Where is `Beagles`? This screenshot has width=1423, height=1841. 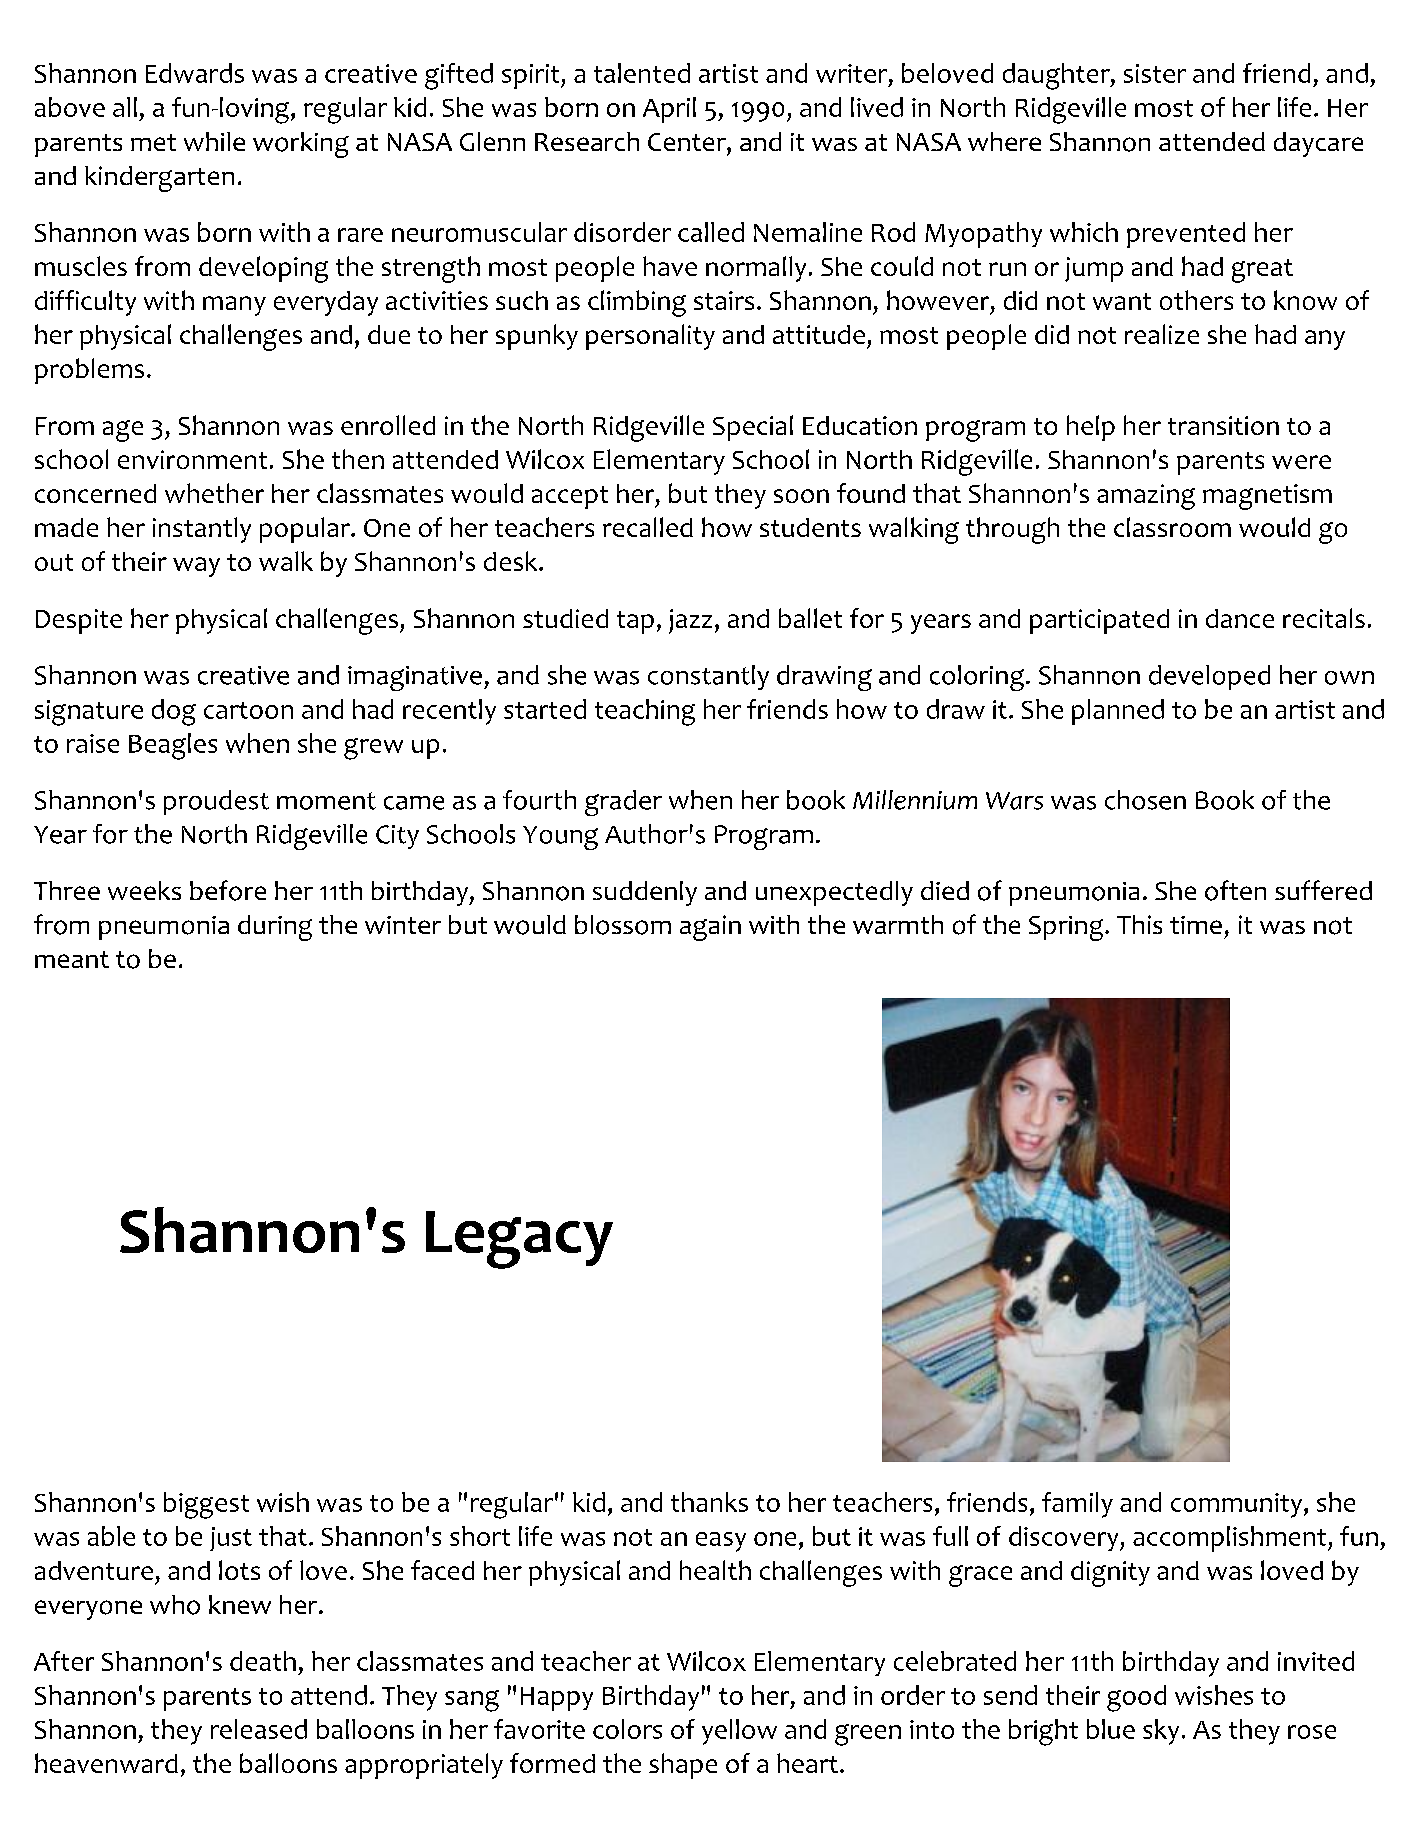 Beagles is located at coordinates (173, 746).
